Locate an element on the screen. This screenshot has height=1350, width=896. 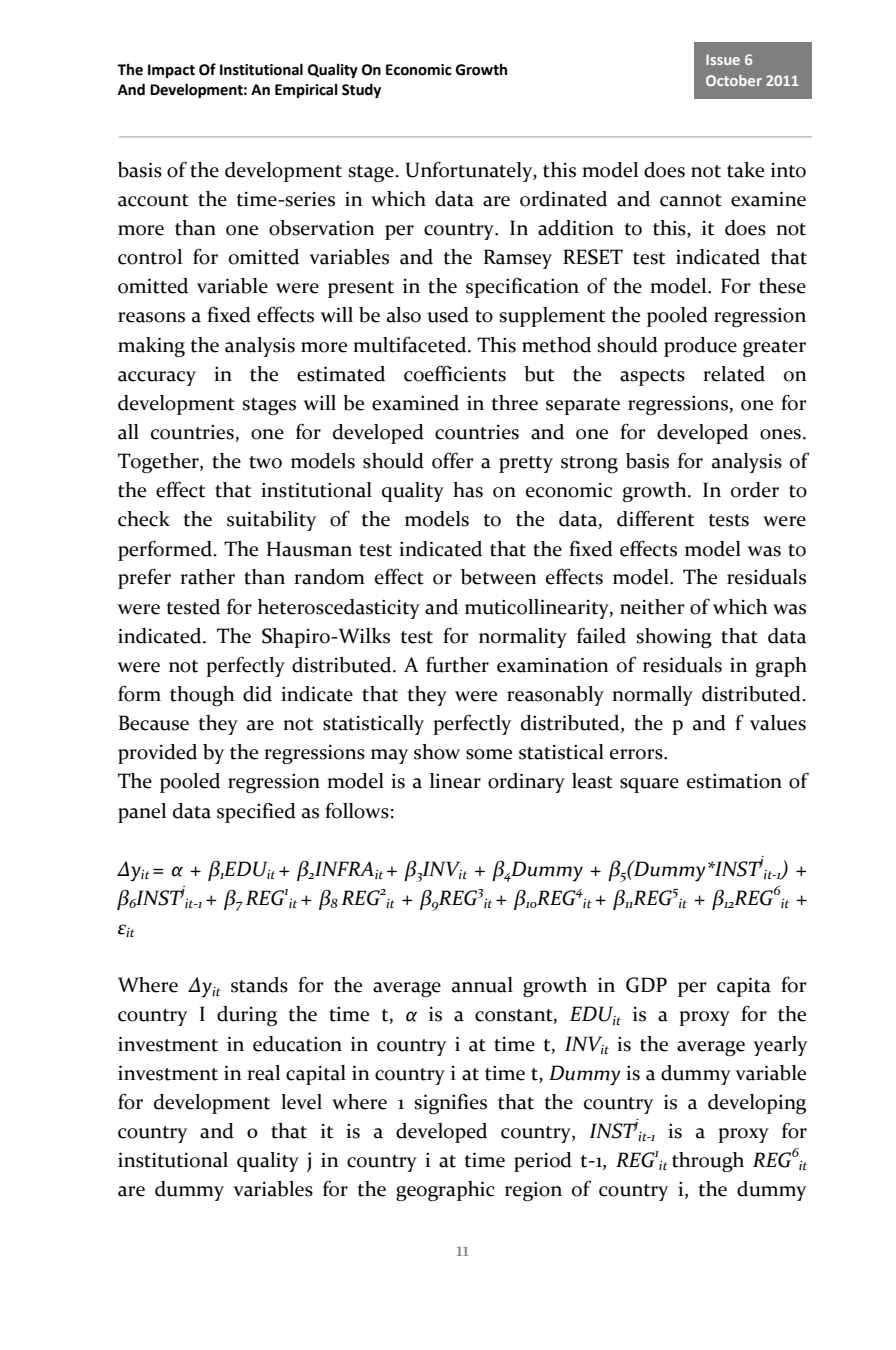
Study is located at coordinates (361, 90).
